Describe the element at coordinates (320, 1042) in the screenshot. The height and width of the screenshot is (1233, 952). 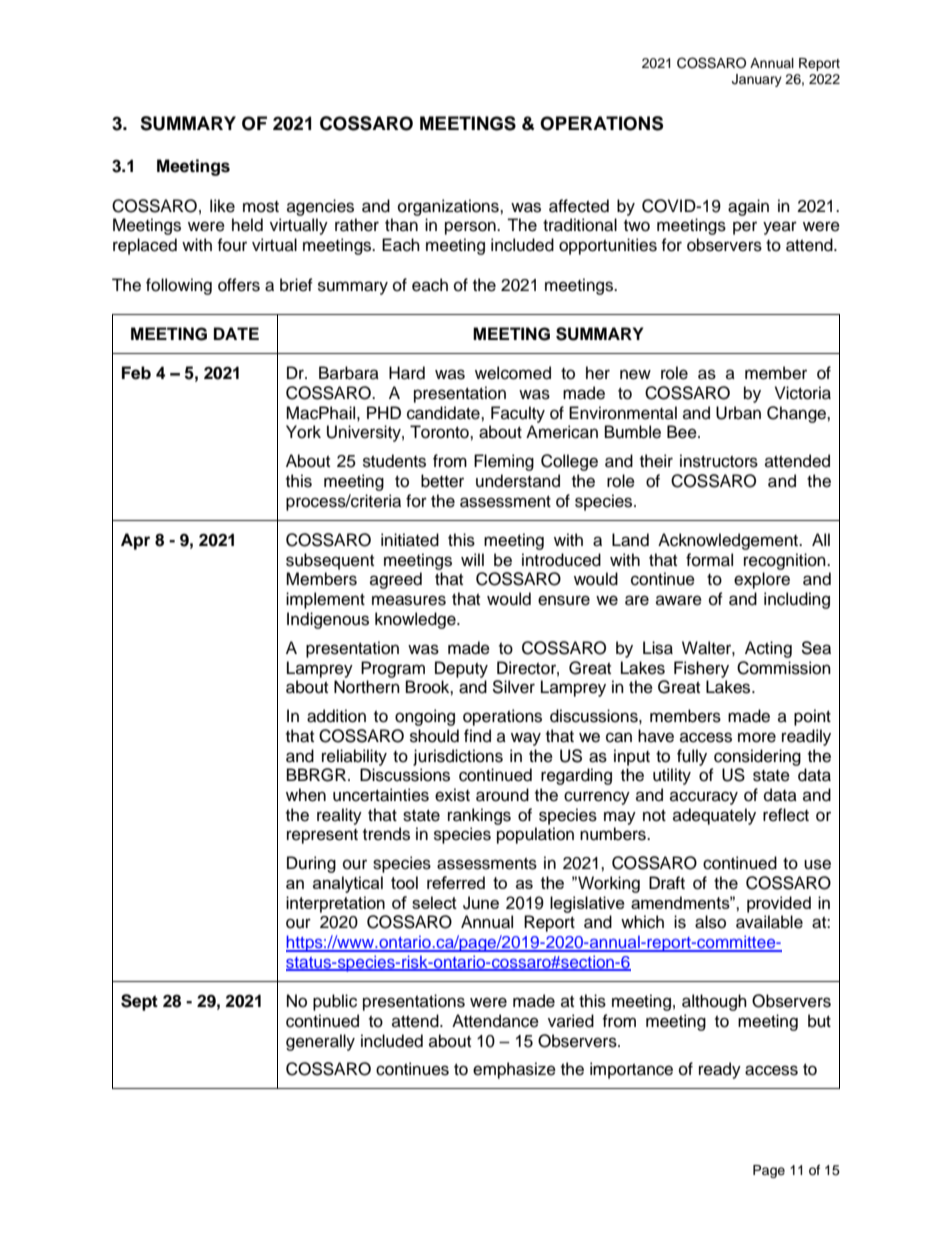
I see `generally` at that location.
